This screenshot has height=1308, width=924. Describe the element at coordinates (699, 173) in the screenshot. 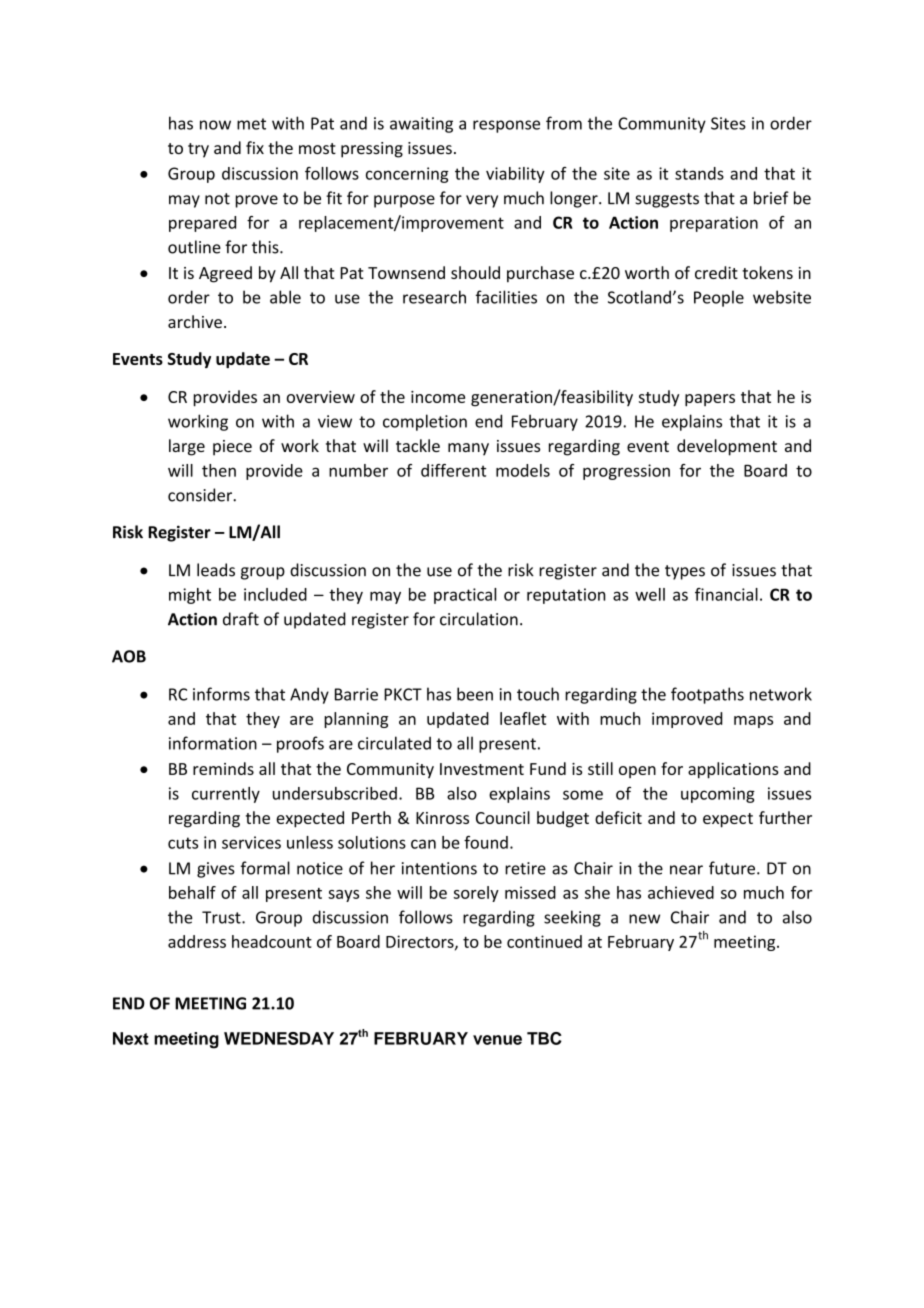

I see `stands` at that location.
